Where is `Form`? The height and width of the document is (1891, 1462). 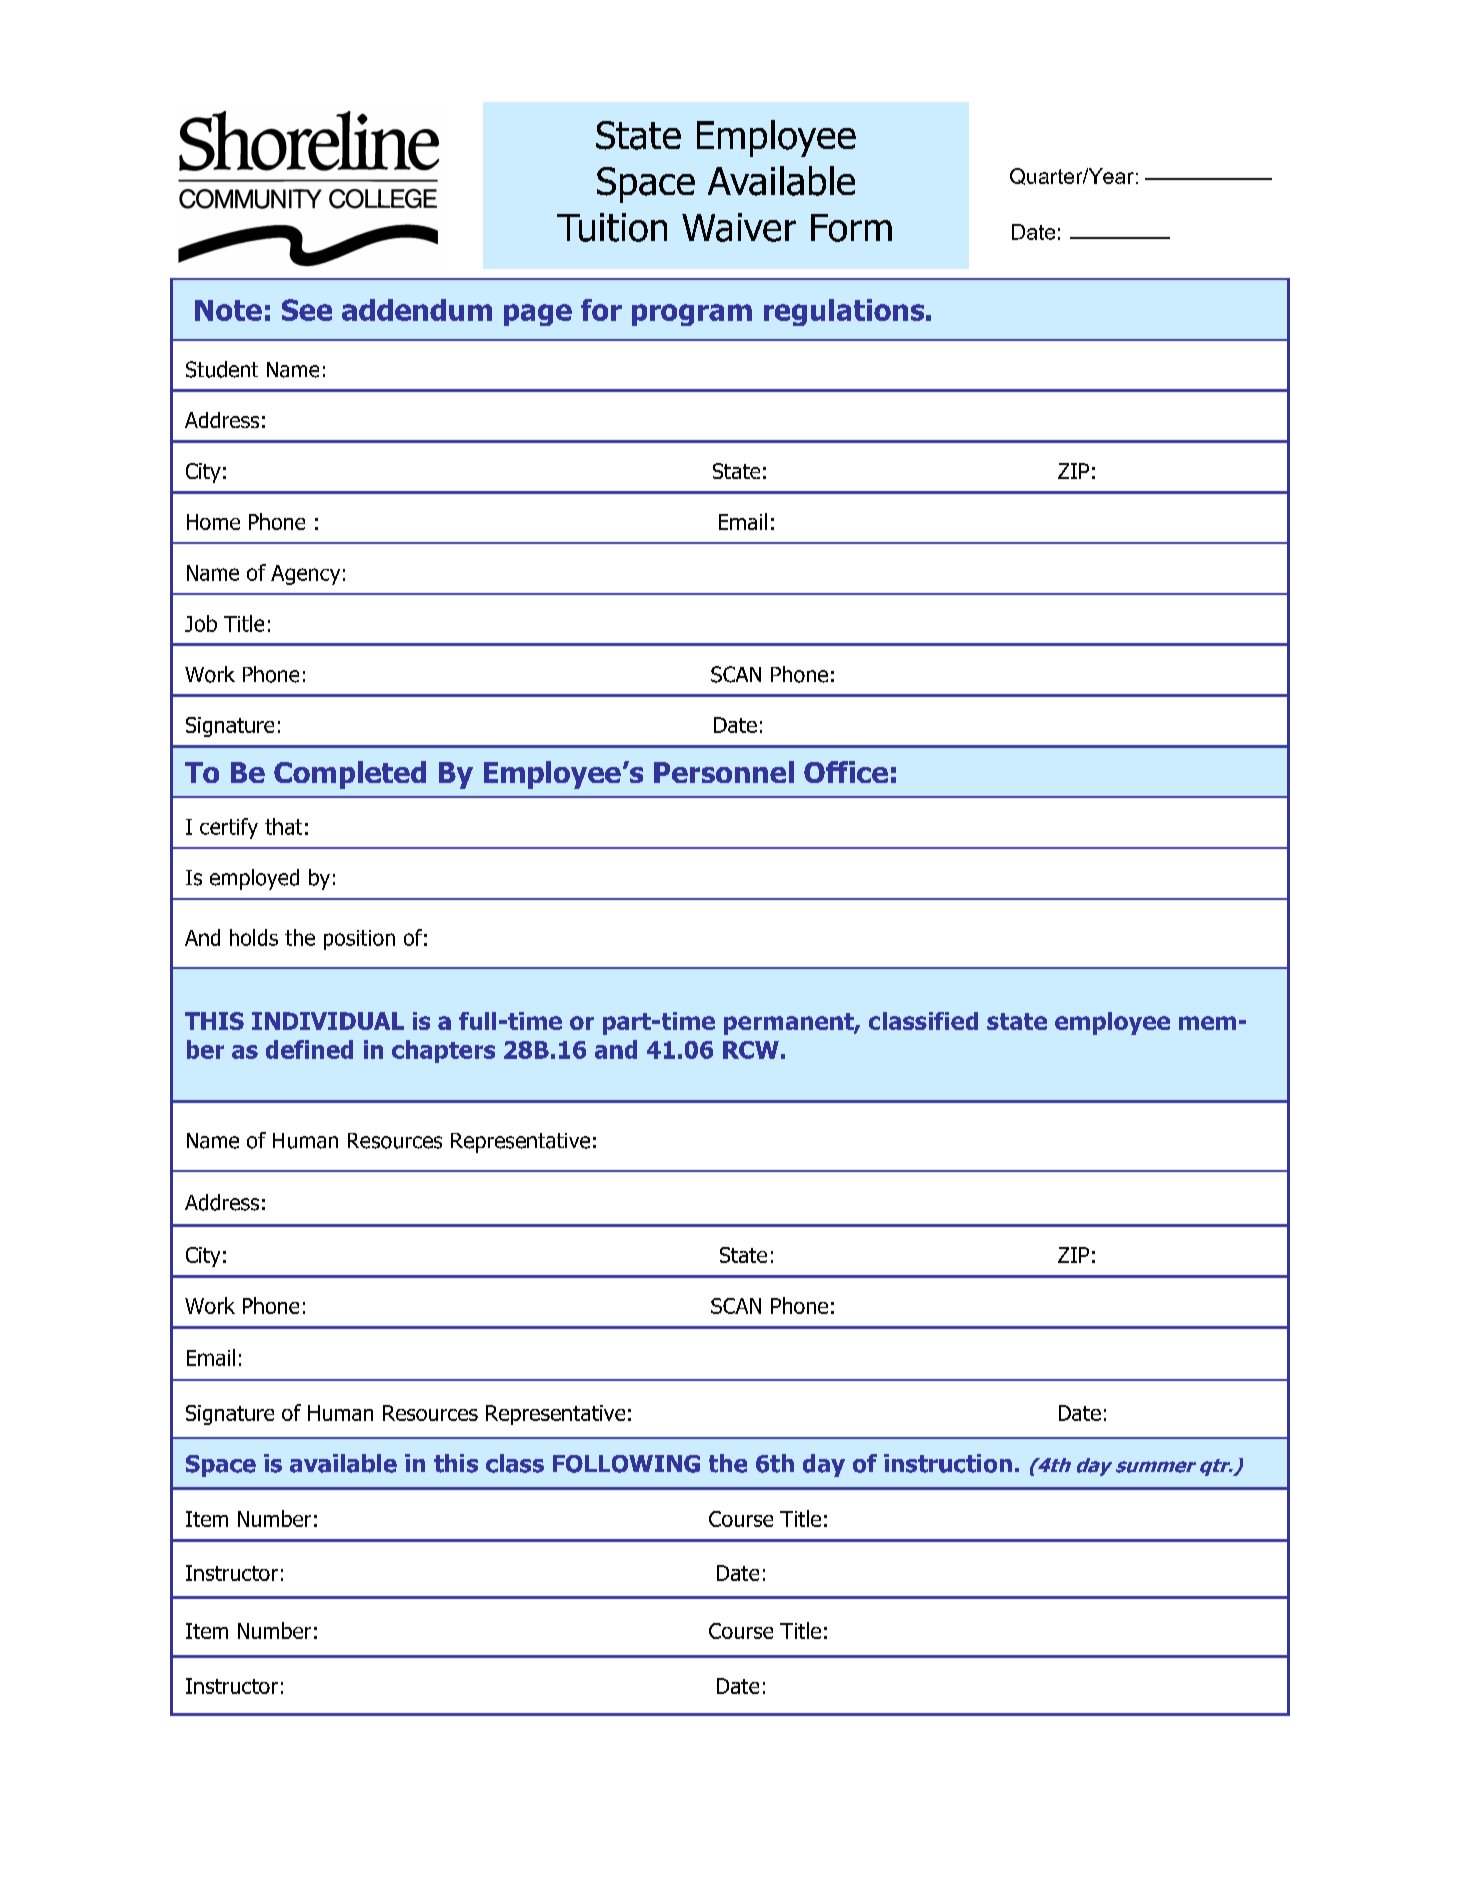
Form is located at coordinates (851, 228).
